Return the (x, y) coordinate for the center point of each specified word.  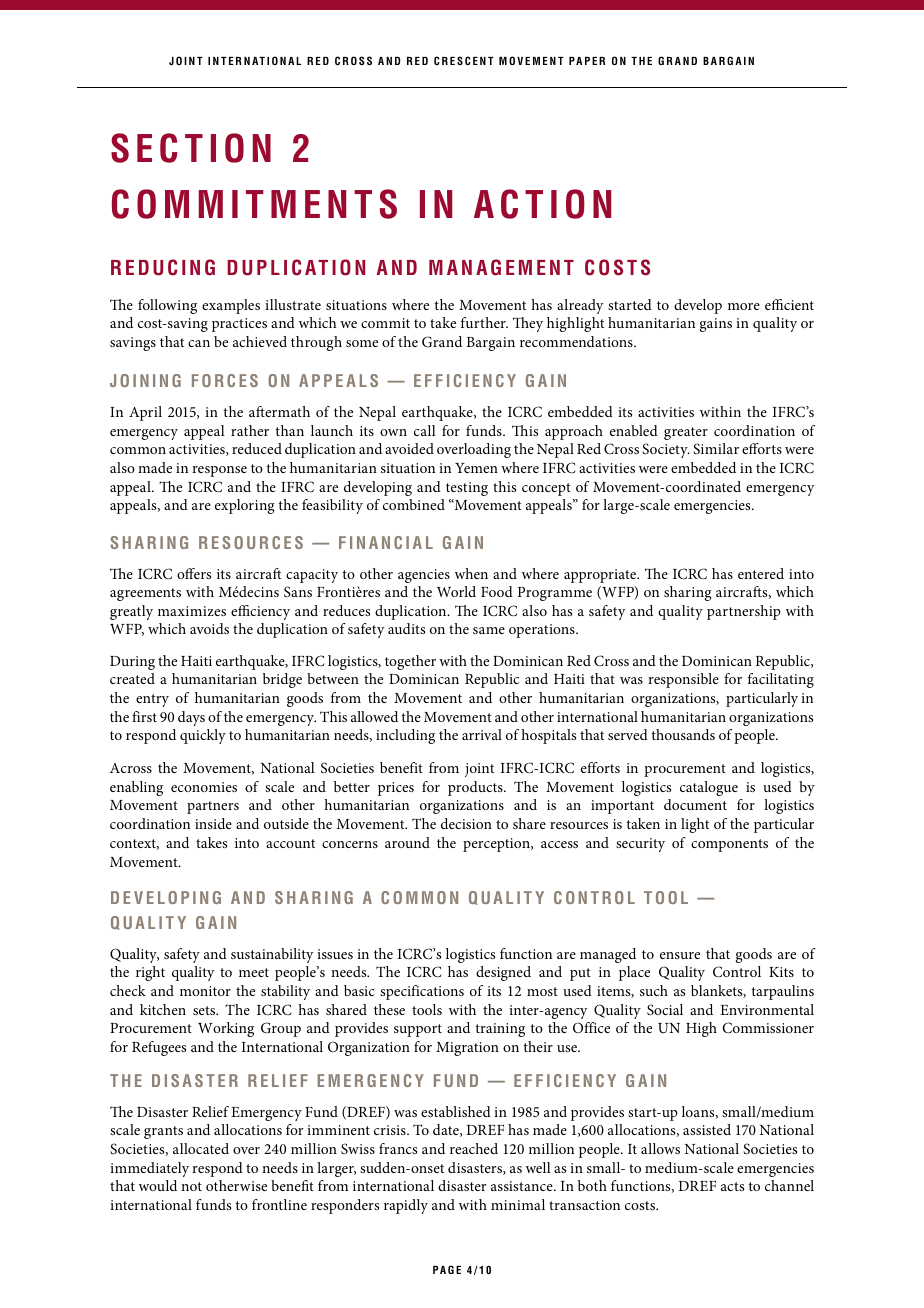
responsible (683, 680)
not (191, 1186)
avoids (209, 628)
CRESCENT (464, 60)
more (744, 306)
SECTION (191, 148)
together (410, 662)
